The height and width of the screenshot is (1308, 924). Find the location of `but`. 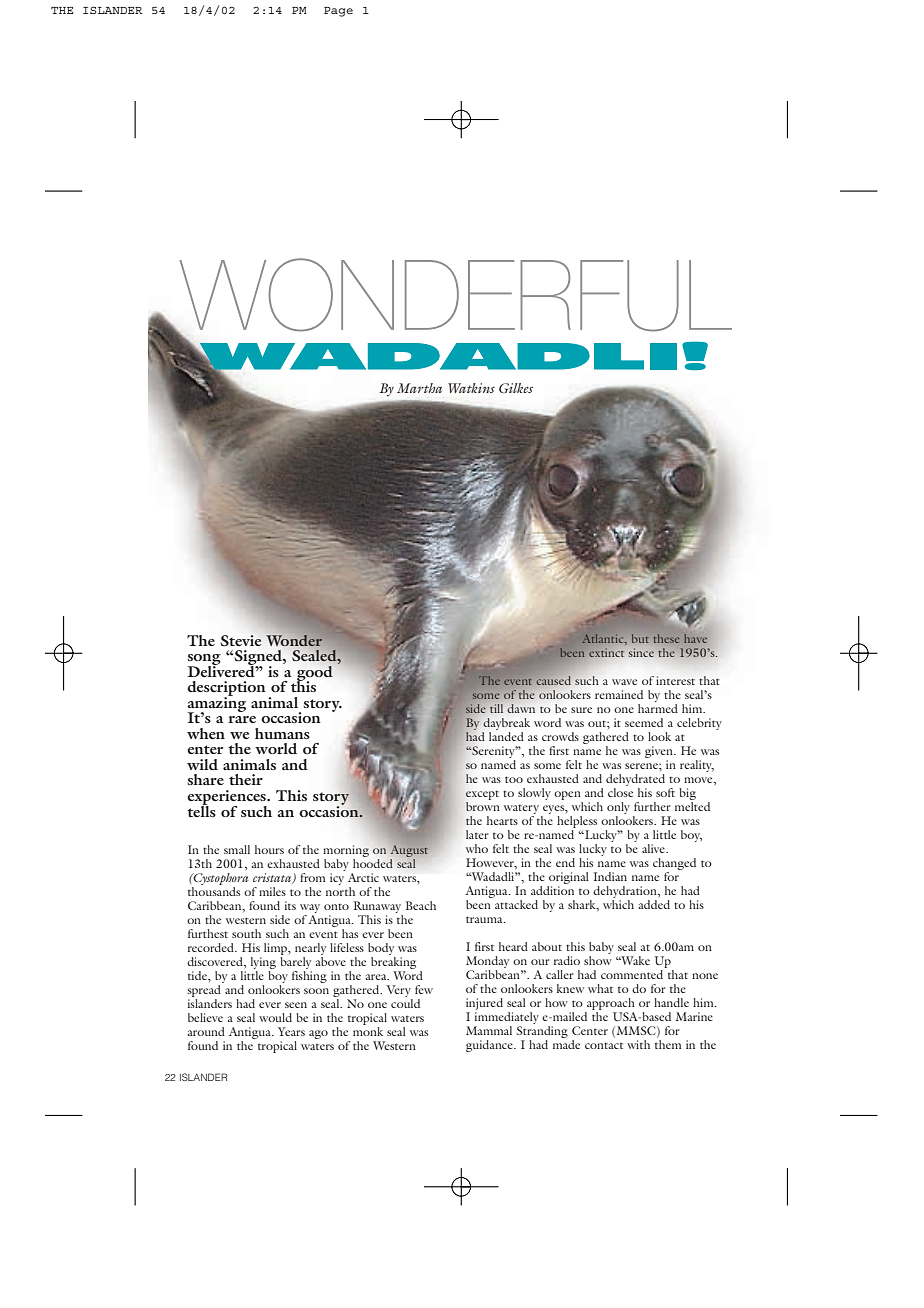

but is located at coordinates (640, 638).
